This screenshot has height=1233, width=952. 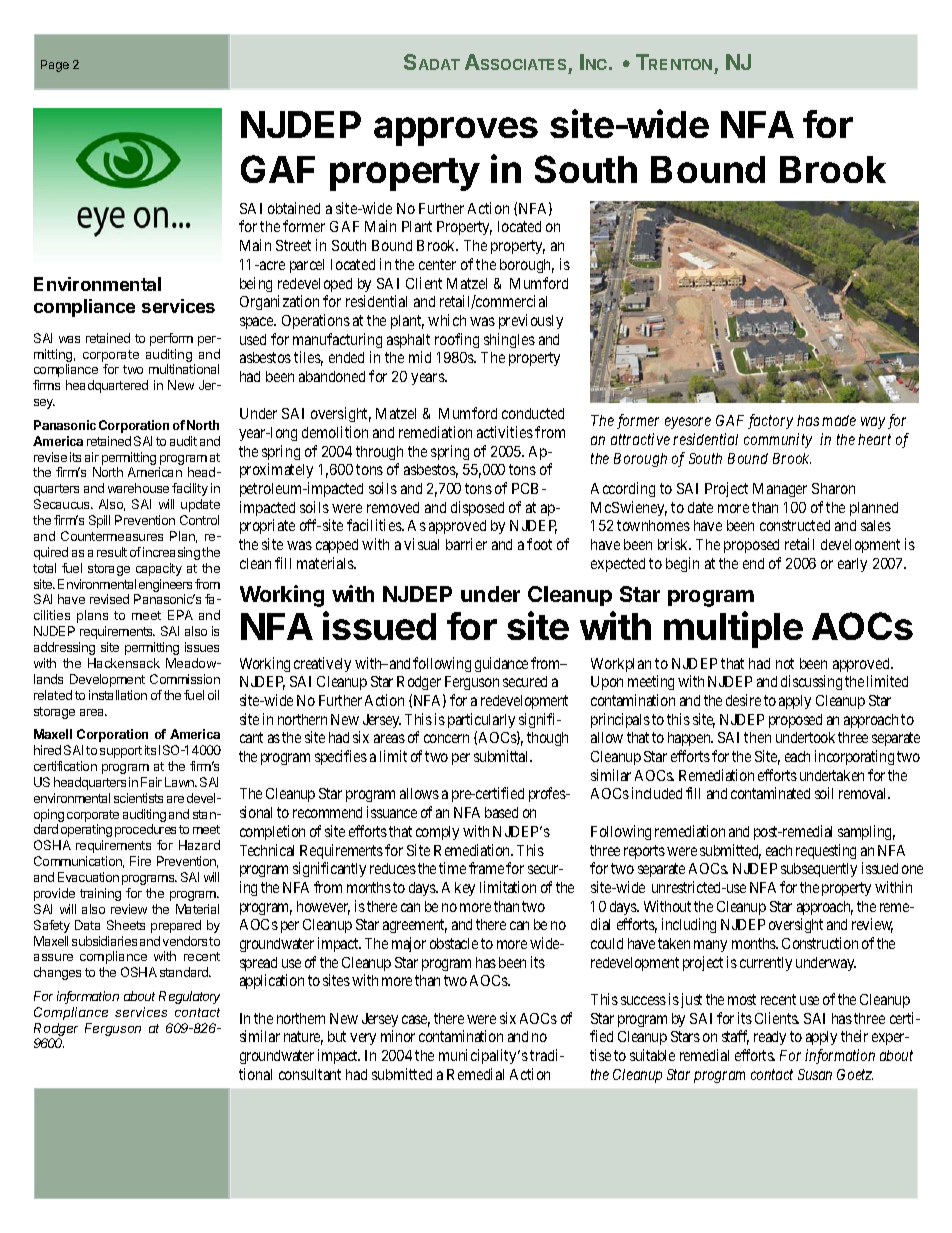 What do you see at coordinates (55, 66) in the screenshot?
I see `Page` at bounding box center [55, 66].
